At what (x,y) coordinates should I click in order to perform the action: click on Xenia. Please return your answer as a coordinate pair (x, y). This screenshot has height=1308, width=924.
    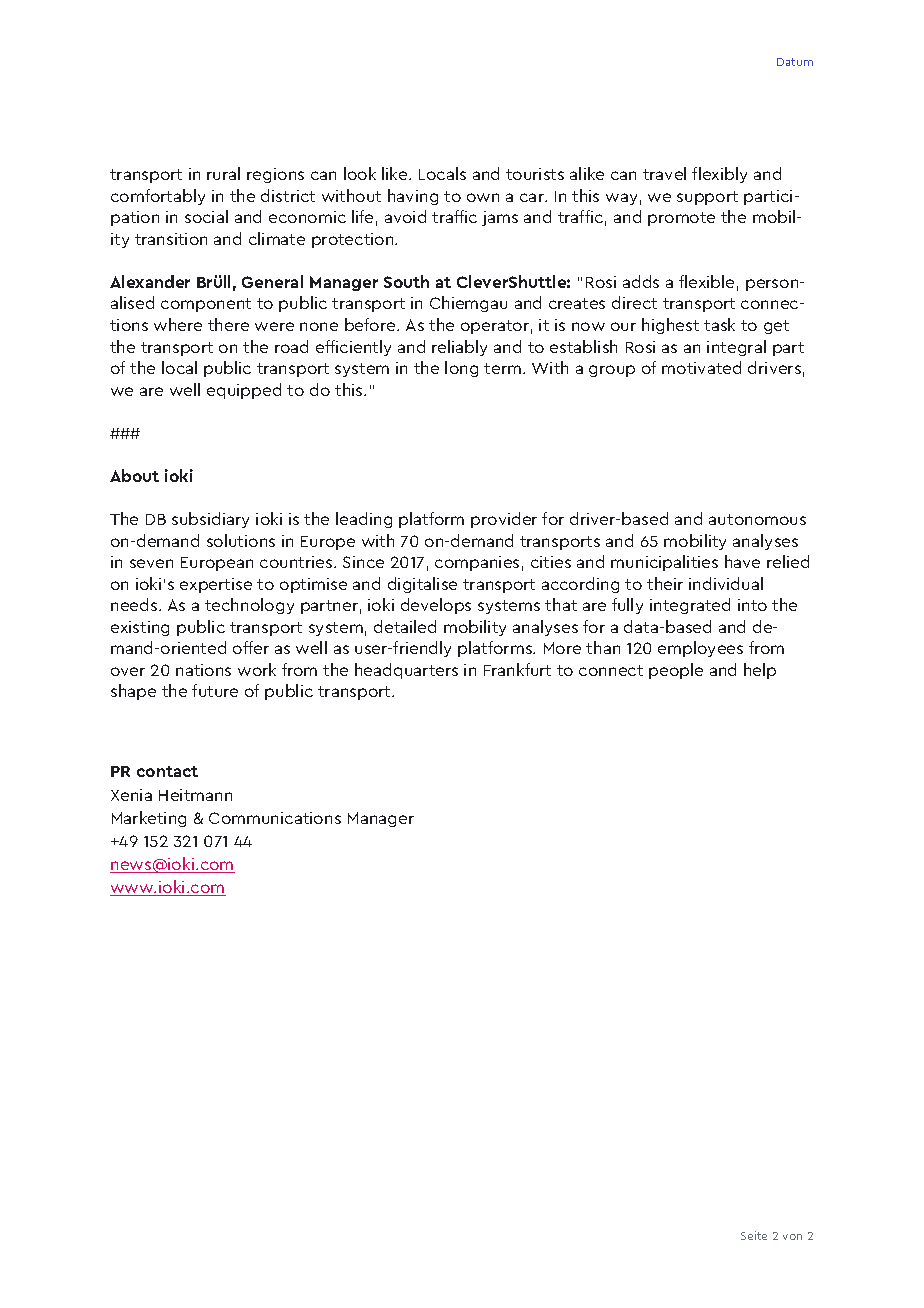
    Looking at the image, I should click on (131, 795).
